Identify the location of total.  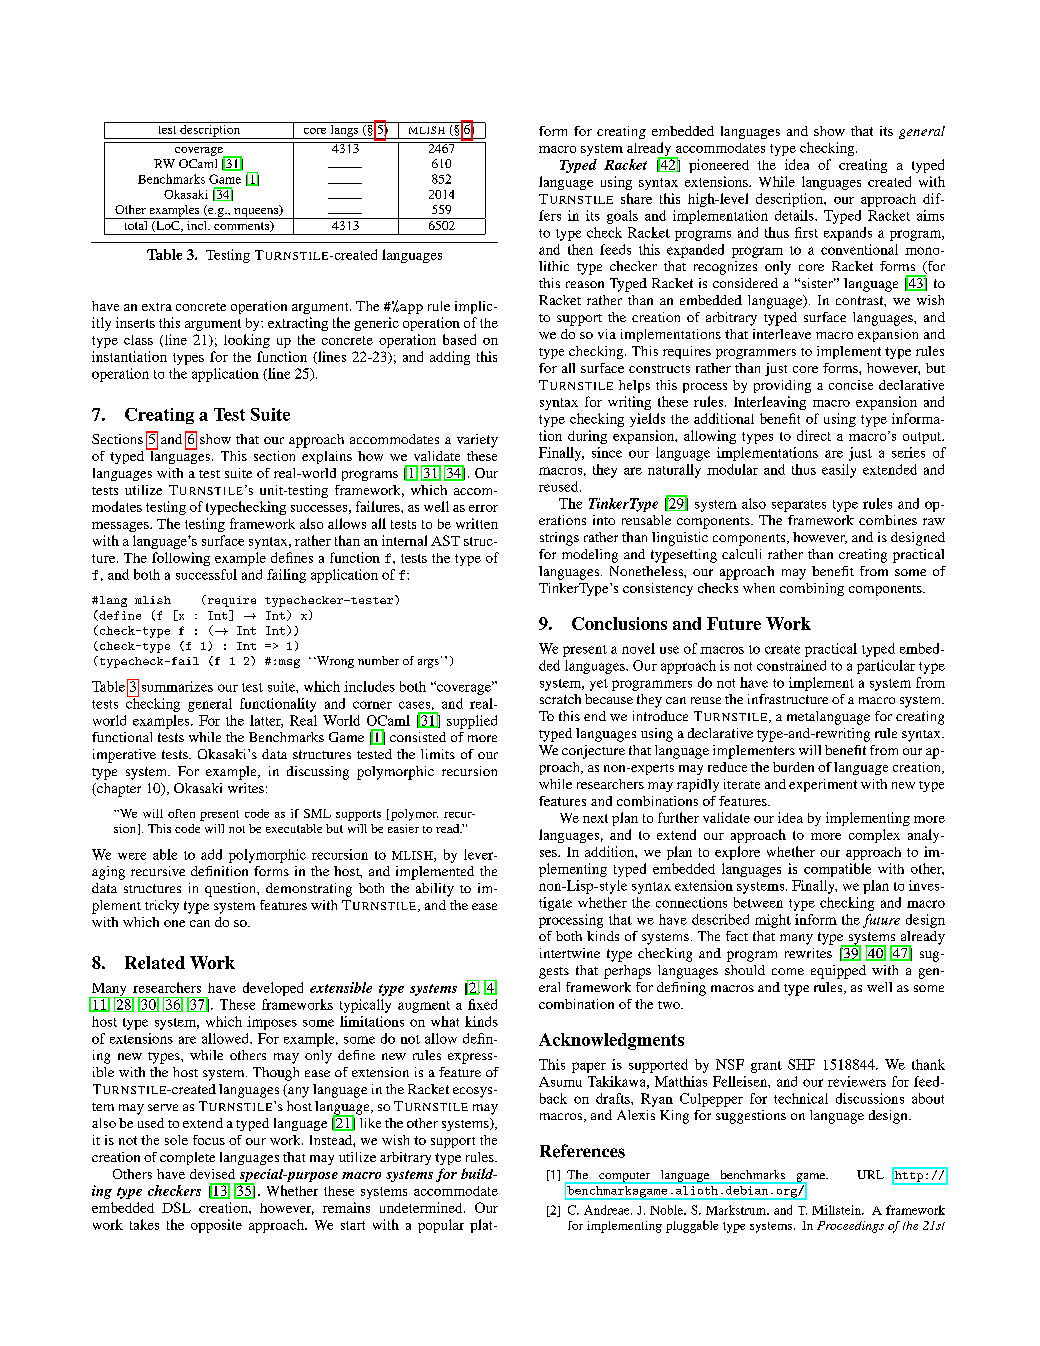
(136, 224).
